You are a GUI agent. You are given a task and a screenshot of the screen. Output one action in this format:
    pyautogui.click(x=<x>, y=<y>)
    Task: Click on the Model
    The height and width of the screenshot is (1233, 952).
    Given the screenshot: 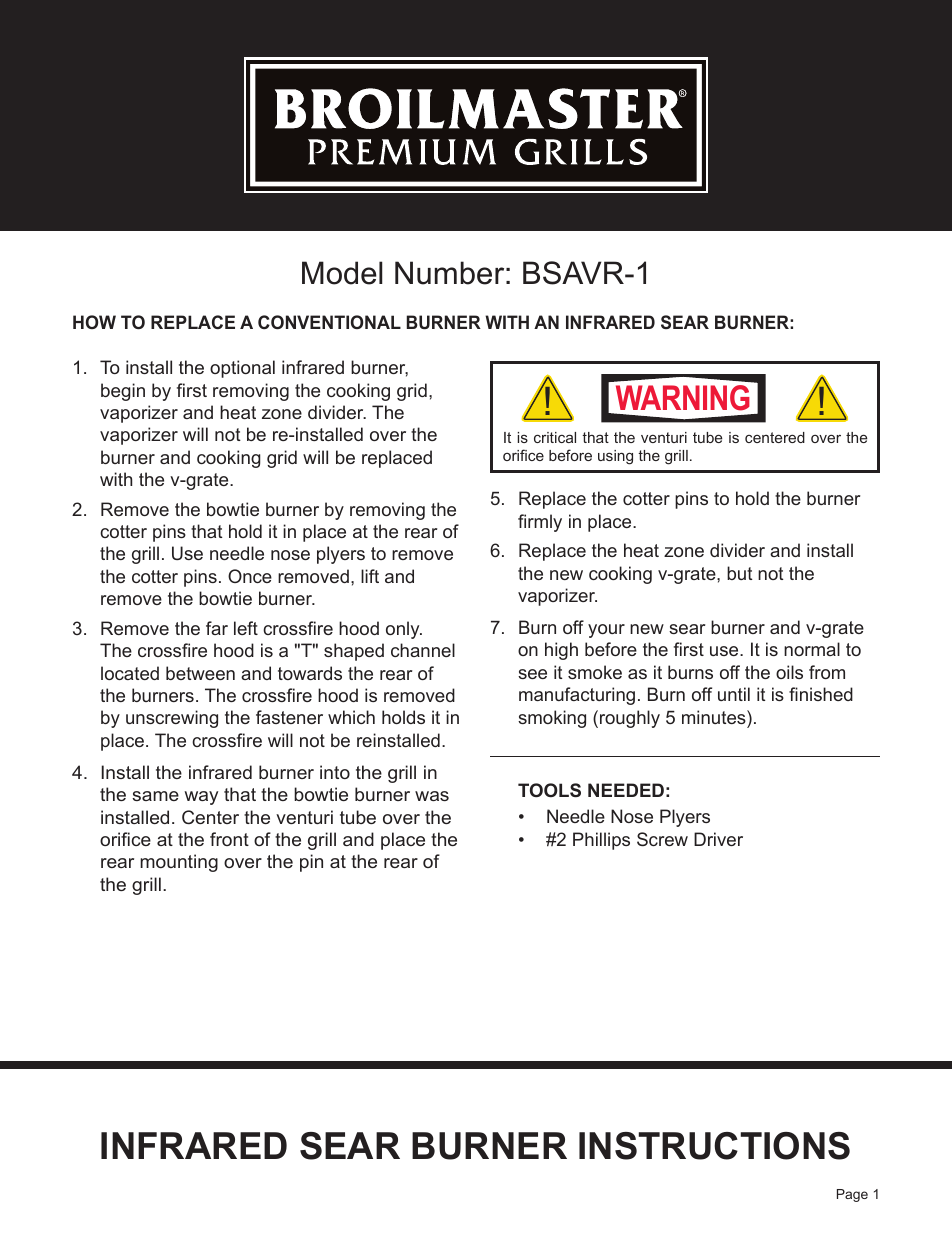 What is the action you would take?
    pyautogui.click(x=342, y=273)
